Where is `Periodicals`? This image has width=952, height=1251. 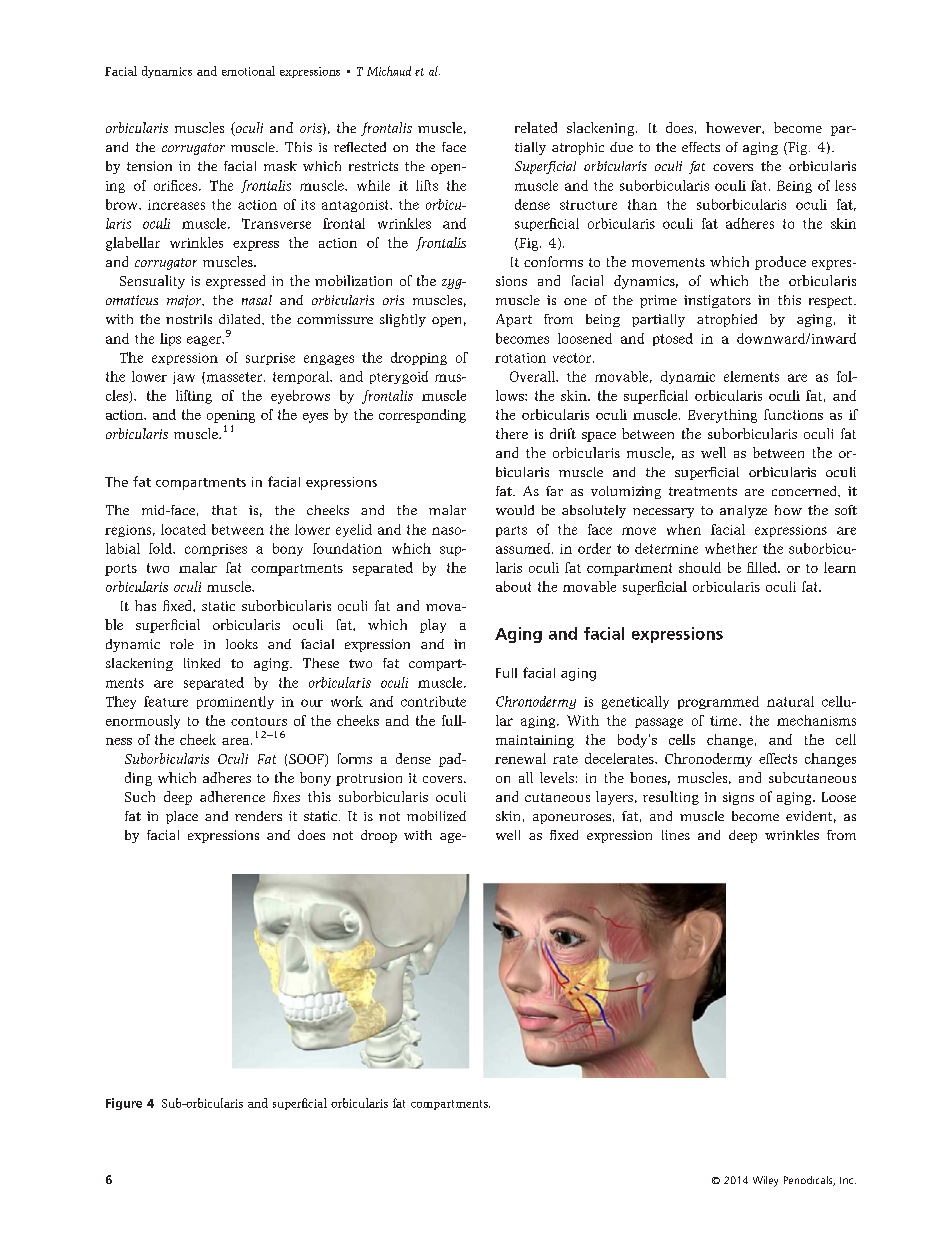 Periodicals is located at coordinates (809, 1181).
